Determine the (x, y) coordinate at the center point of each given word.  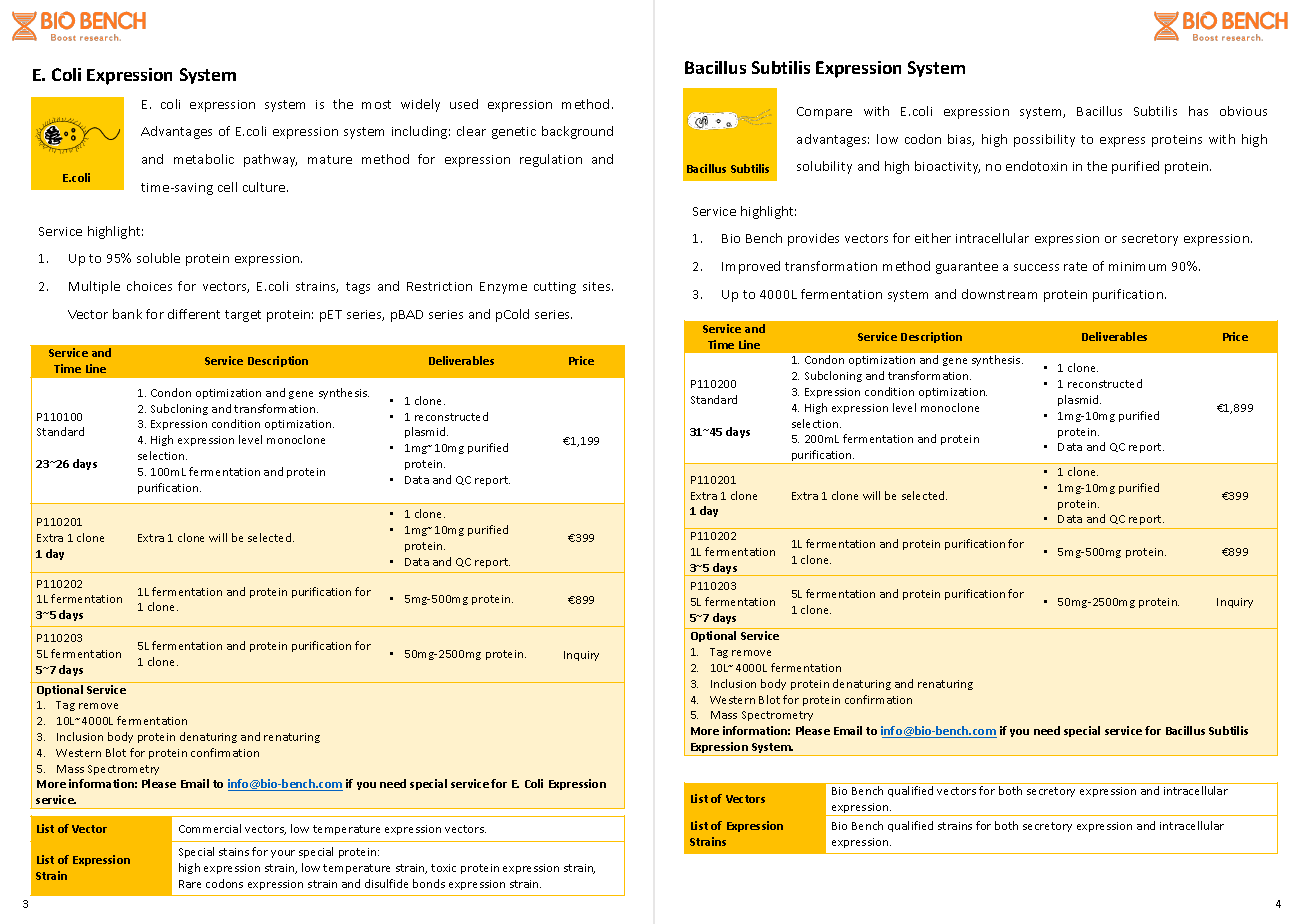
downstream (999, 294)
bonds (429, 883)
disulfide (386, 883)
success (1036, 267)
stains (234, 852)
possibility (1044, 140)
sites (598, 286)
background (577, 132)
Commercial (210, 828)
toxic (443, 868)
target (243, 316)
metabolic (204, 159)
